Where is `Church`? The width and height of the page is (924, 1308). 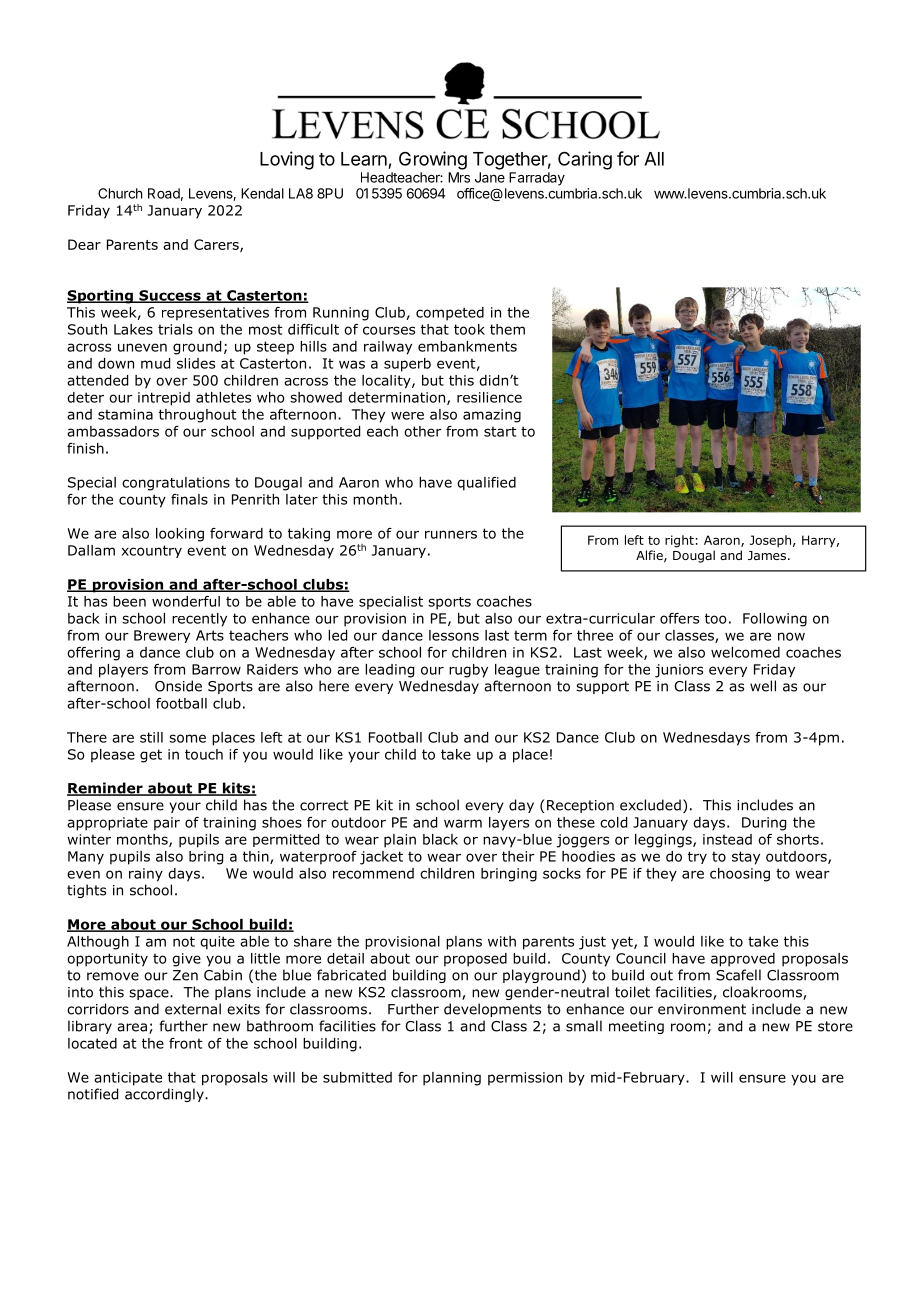 Church is located at coordinates (120, 193).
